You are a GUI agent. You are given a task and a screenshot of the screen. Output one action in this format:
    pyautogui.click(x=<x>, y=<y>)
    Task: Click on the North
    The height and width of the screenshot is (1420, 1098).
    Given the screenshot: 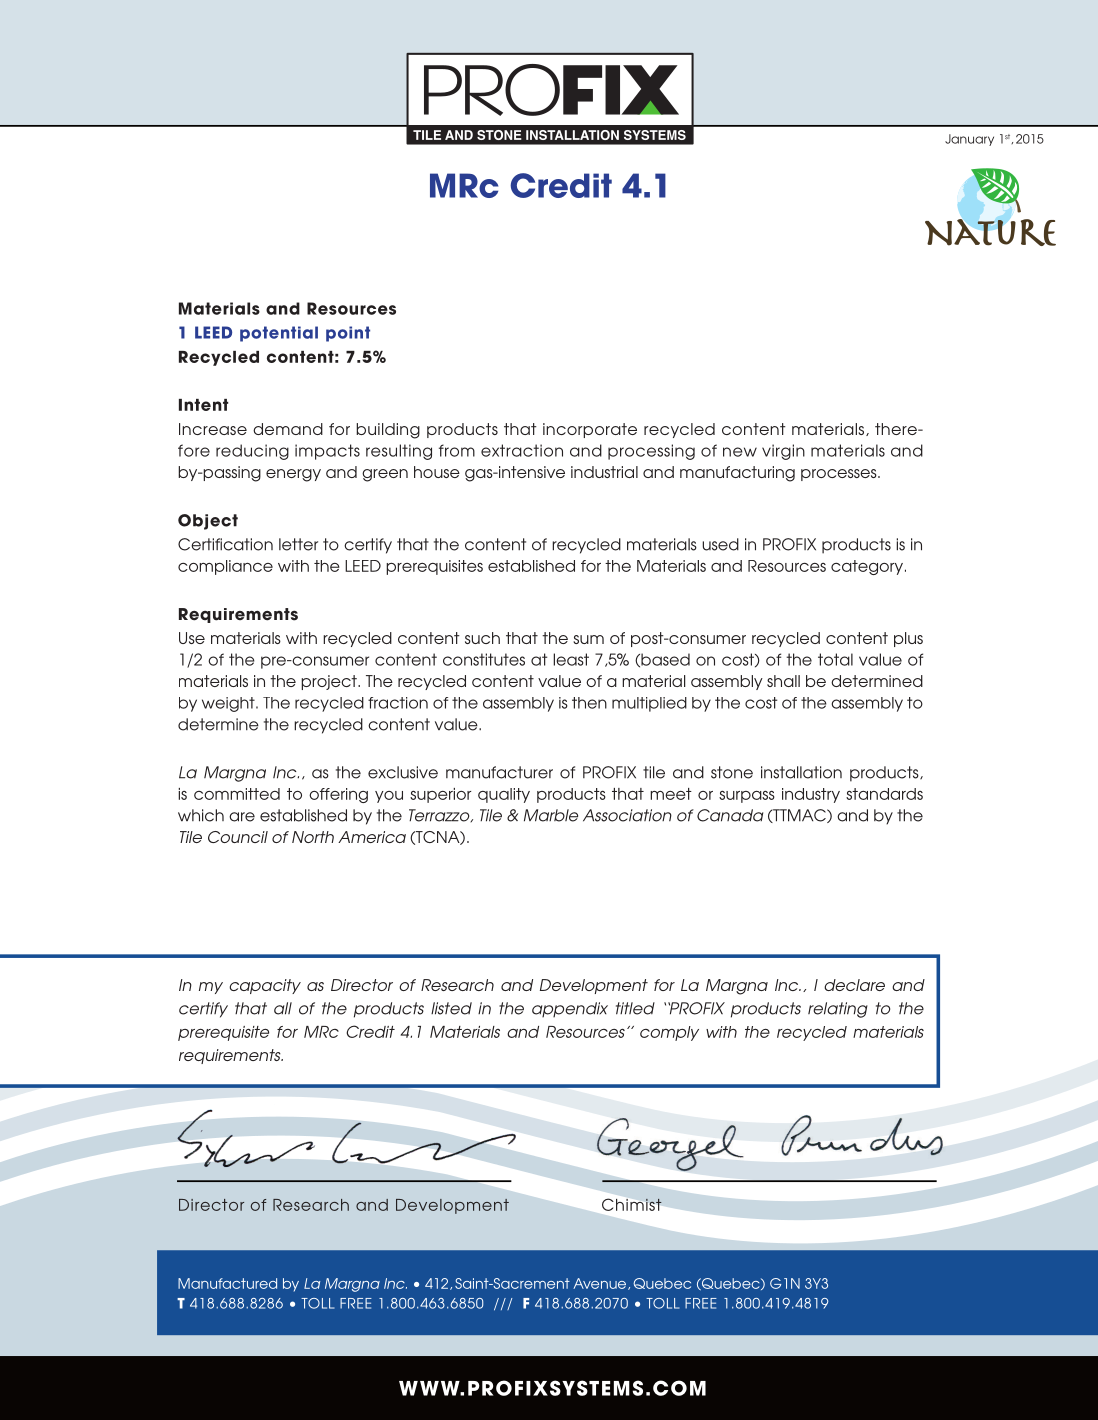 What is the action you would take?
    pyautogui.click(x=313, y=837)
